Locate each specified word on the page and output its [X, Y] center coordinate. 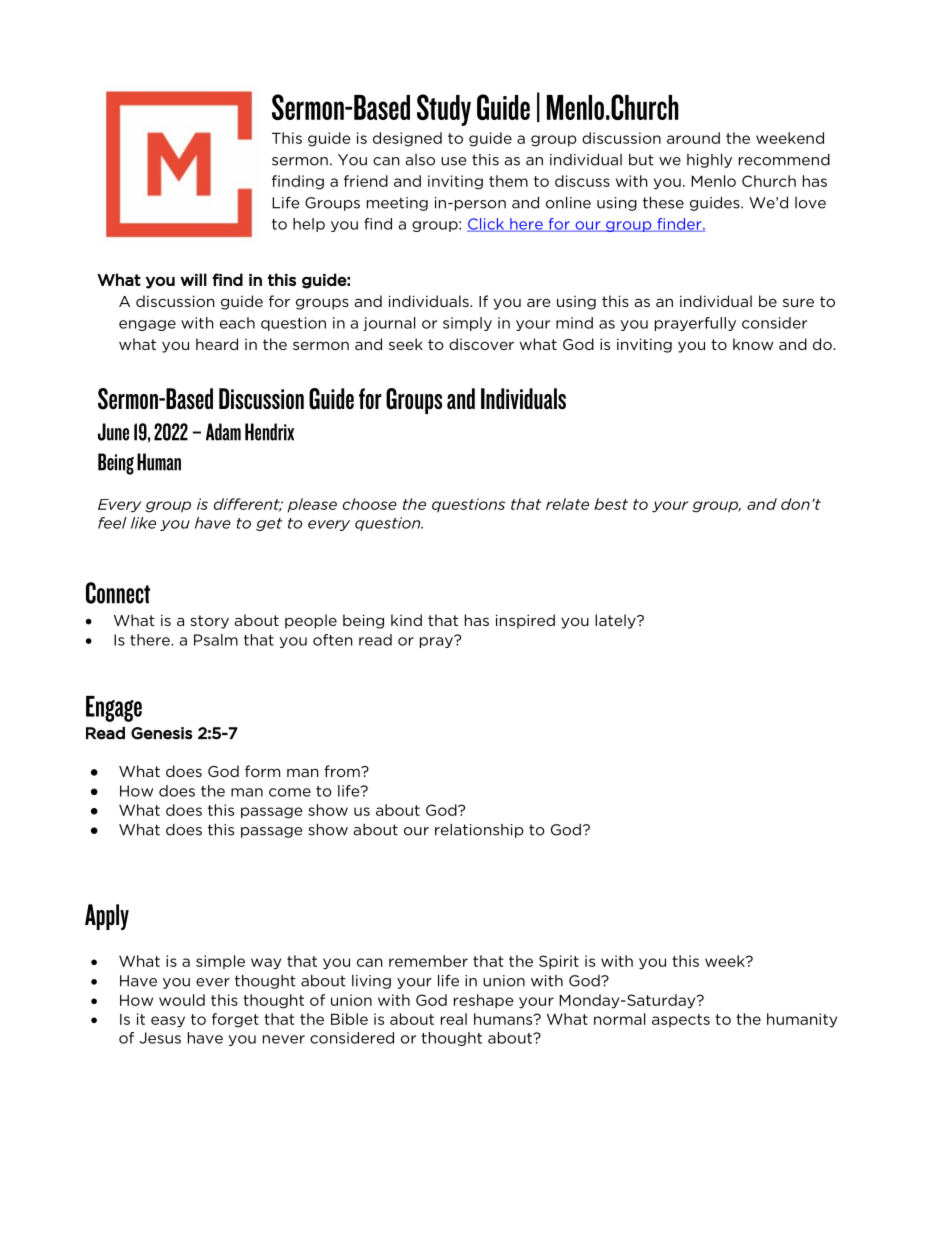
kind [406, 620]
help [309, 225]
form [262, 771]
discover [481, 344]
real [454, 1019]
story [209, 622]
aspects [681, 1020]
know [753, 344]
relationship [479, 831]
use [453, 161]
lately [616, 621]
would [182, 1000]
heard [217, 344]
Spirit [559, 962]
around [693, 138]
